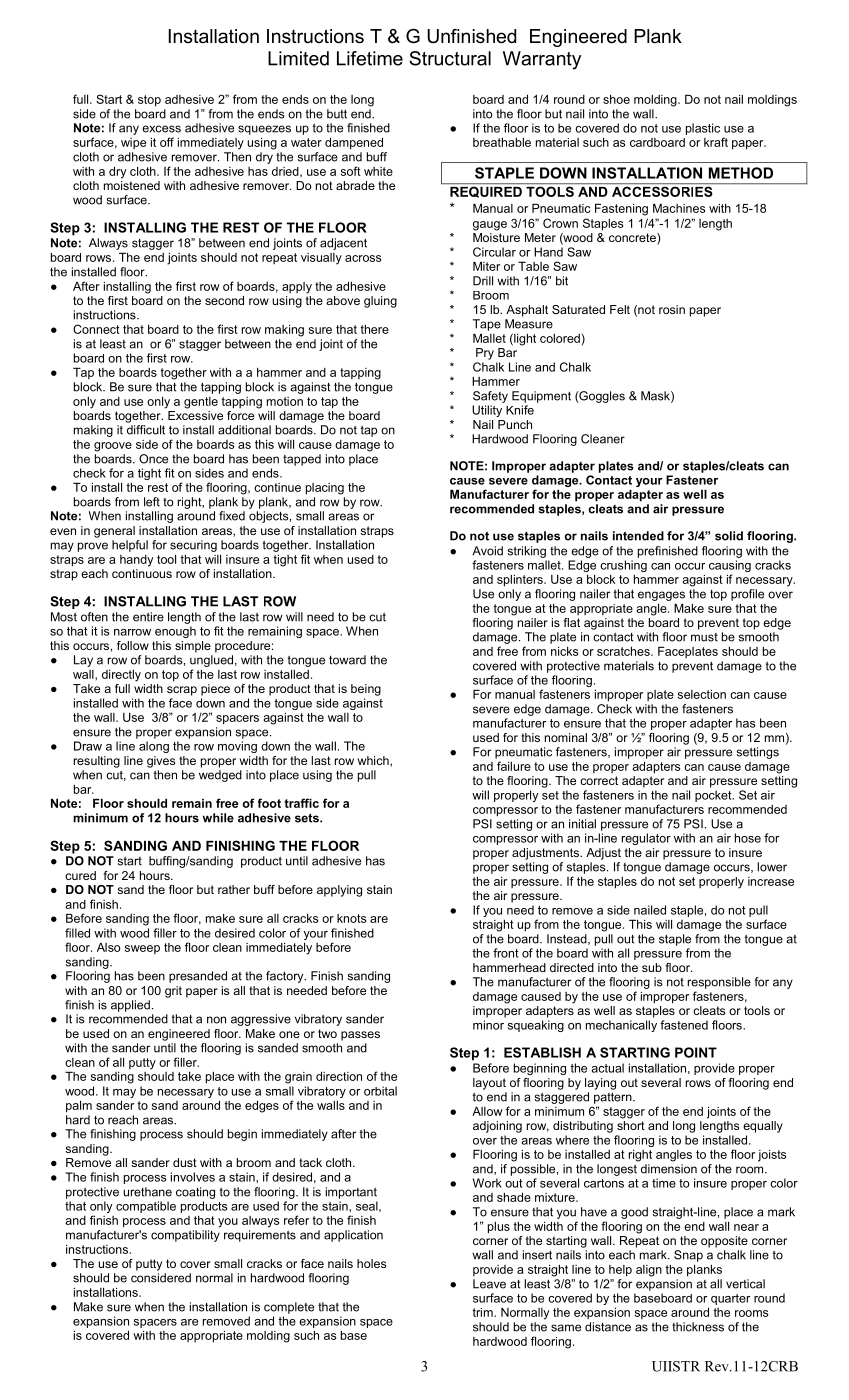 This page has height=1400, width=849. What do you see at coordinates (716, 142) in the page?
I see `kraft` at bounding box center [716, 142].
